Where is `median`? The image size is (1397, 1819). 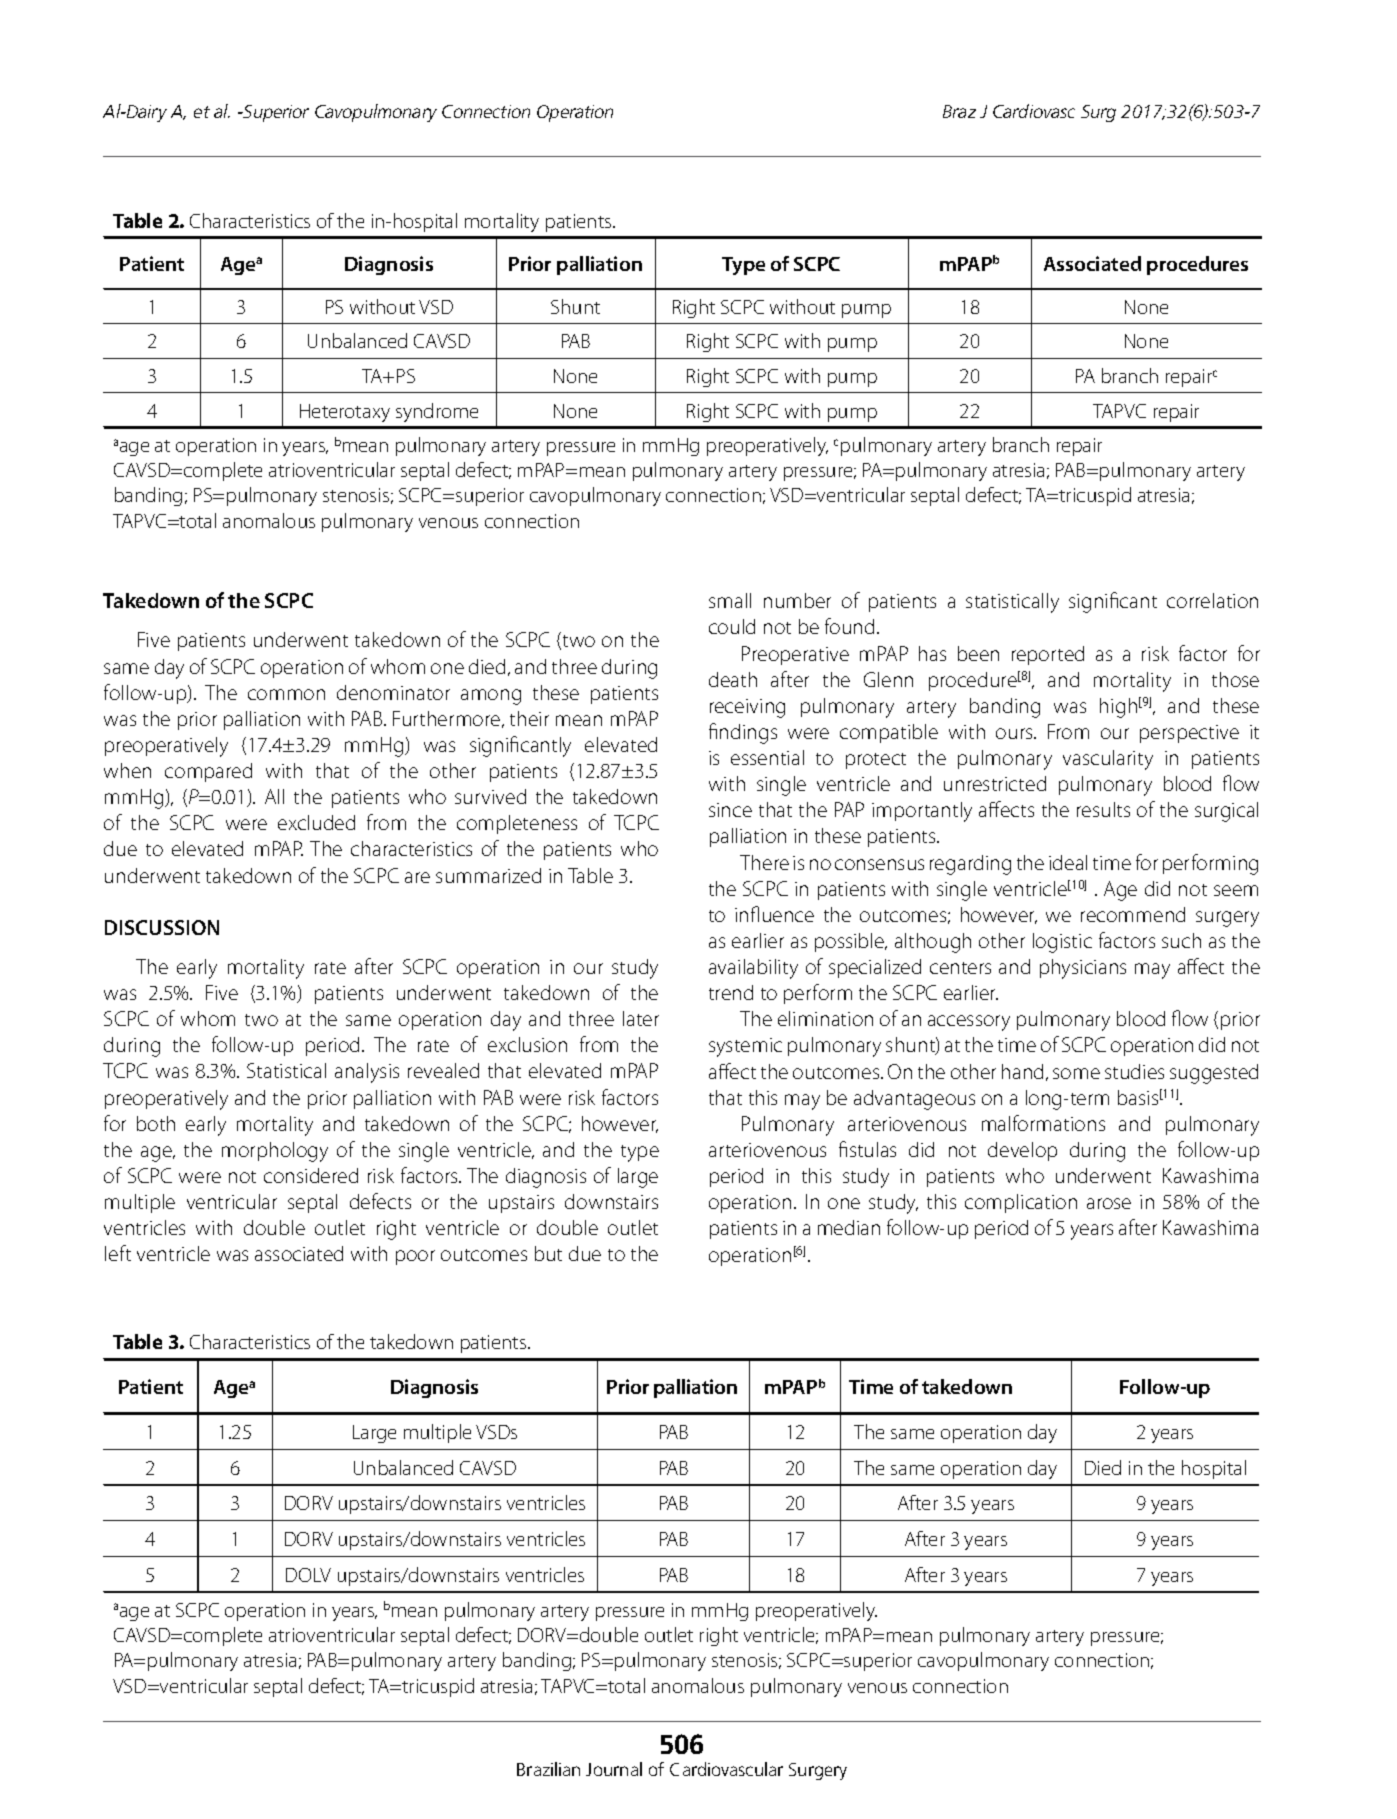 median is located at coordinates (849, 1227).
